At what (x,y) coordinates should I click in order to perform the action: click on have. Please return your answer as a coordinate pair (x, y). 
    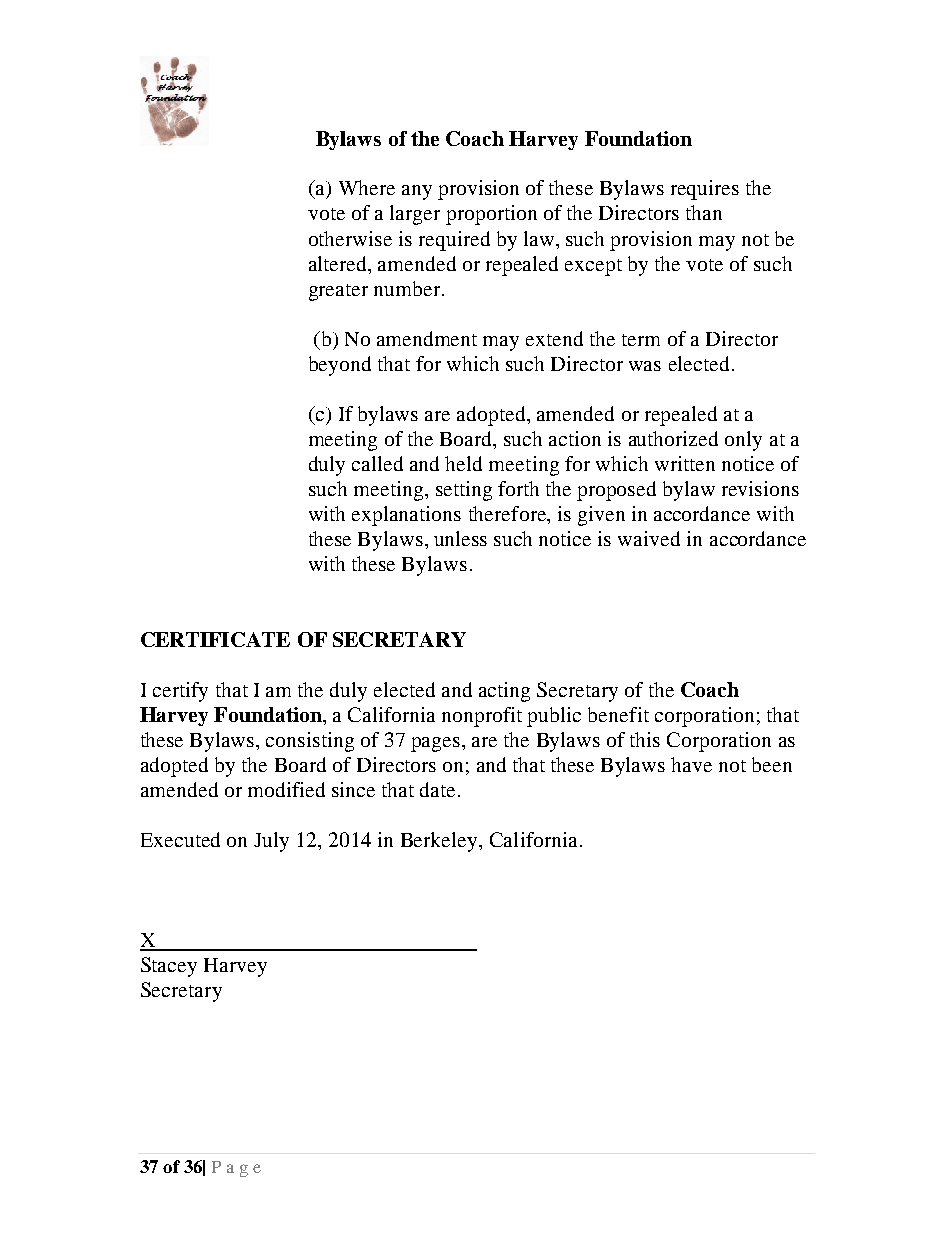
    Looking at the image, I should click on (691, 764).
